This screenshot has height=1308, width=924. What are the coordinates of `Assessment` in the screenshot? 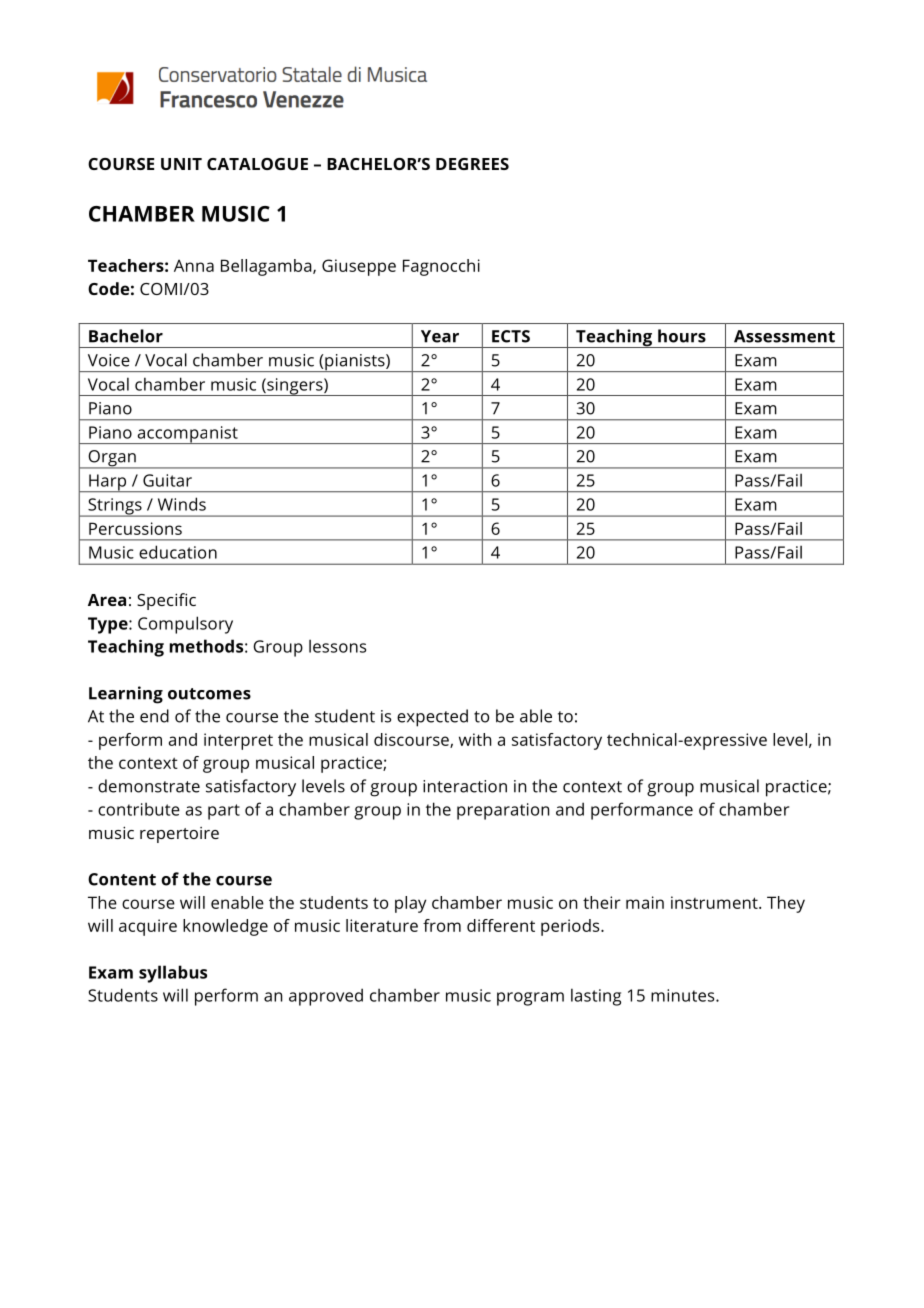 It's located at (784, 336).
